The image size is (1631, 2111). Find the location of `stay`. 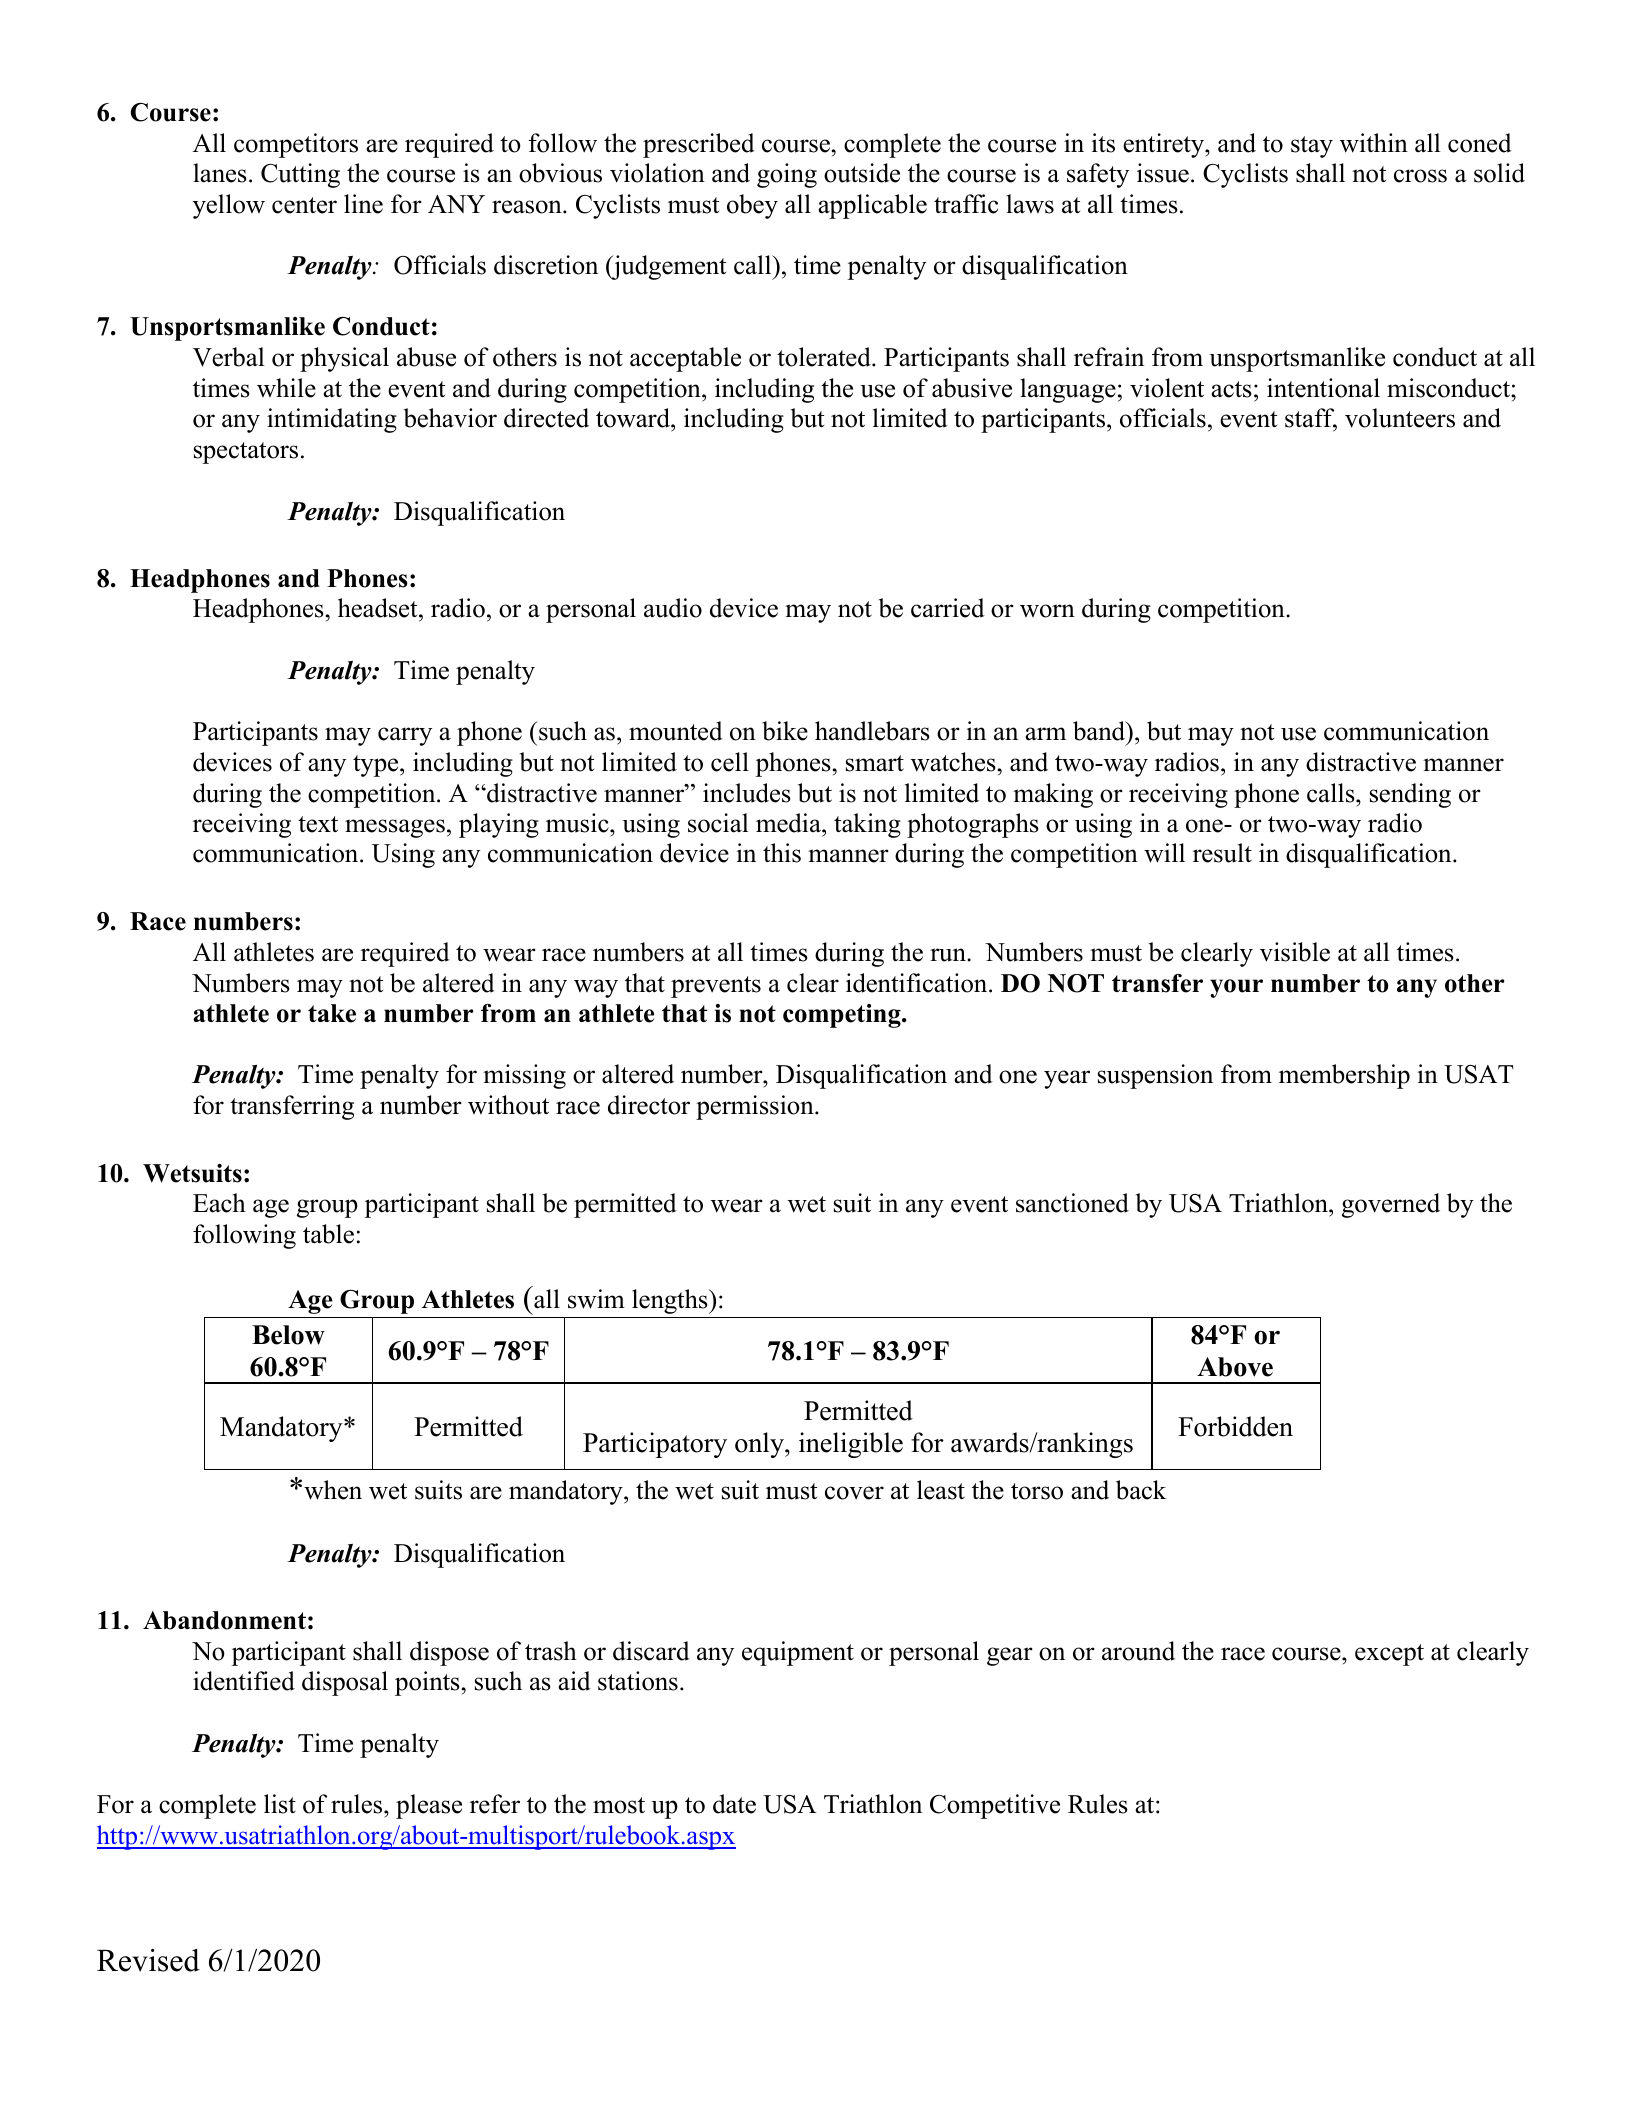

stay is located at coordinates (1312, 147).
